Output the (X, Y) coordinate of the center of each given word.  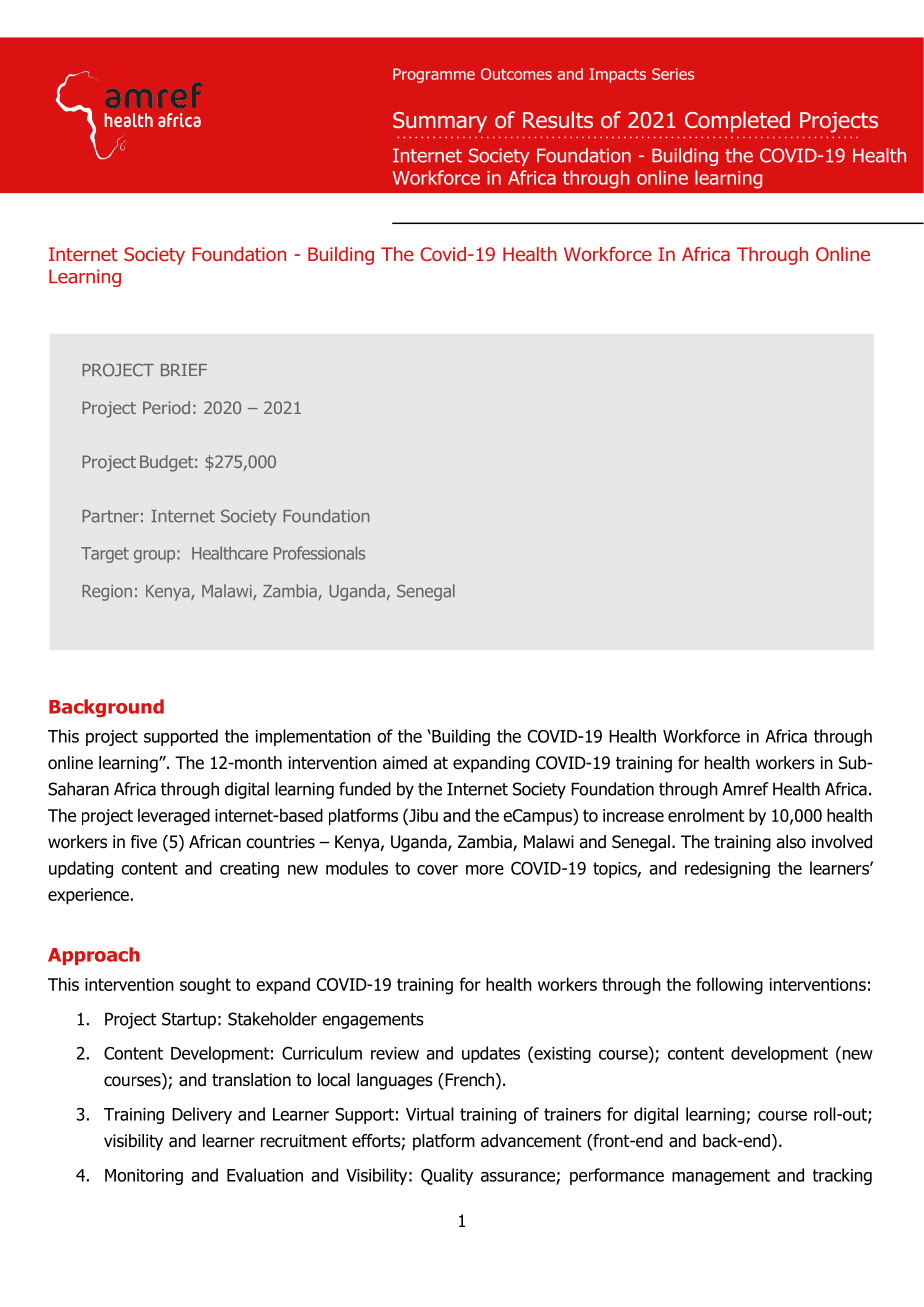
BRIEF (184, 370)
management (721, 1177)
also (791, 842)
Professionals (319, 553)
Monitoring (144, 1177)
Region (107, 593)
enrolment (706, 815)
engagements (373, 1021)
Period (166, 407)
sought (205, 986)
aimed (405, 763)
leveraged (174, 817)
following (729, 986)
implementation (313, 737)
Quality (447, 1176)
